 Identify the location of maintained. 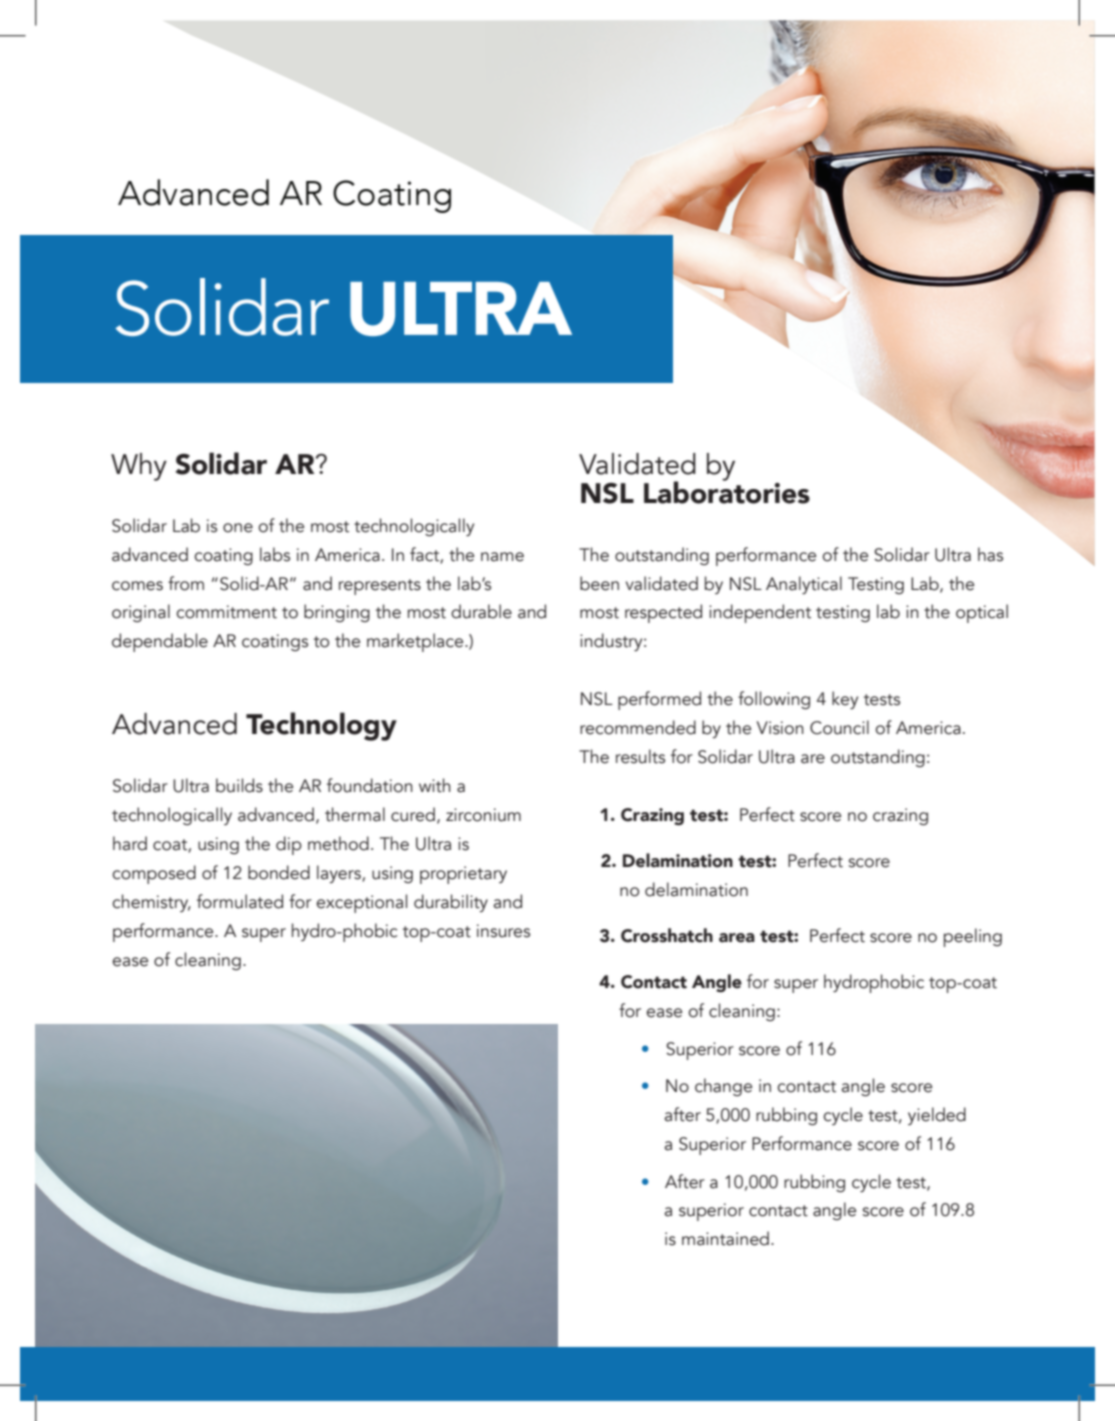
(725, 1238).
